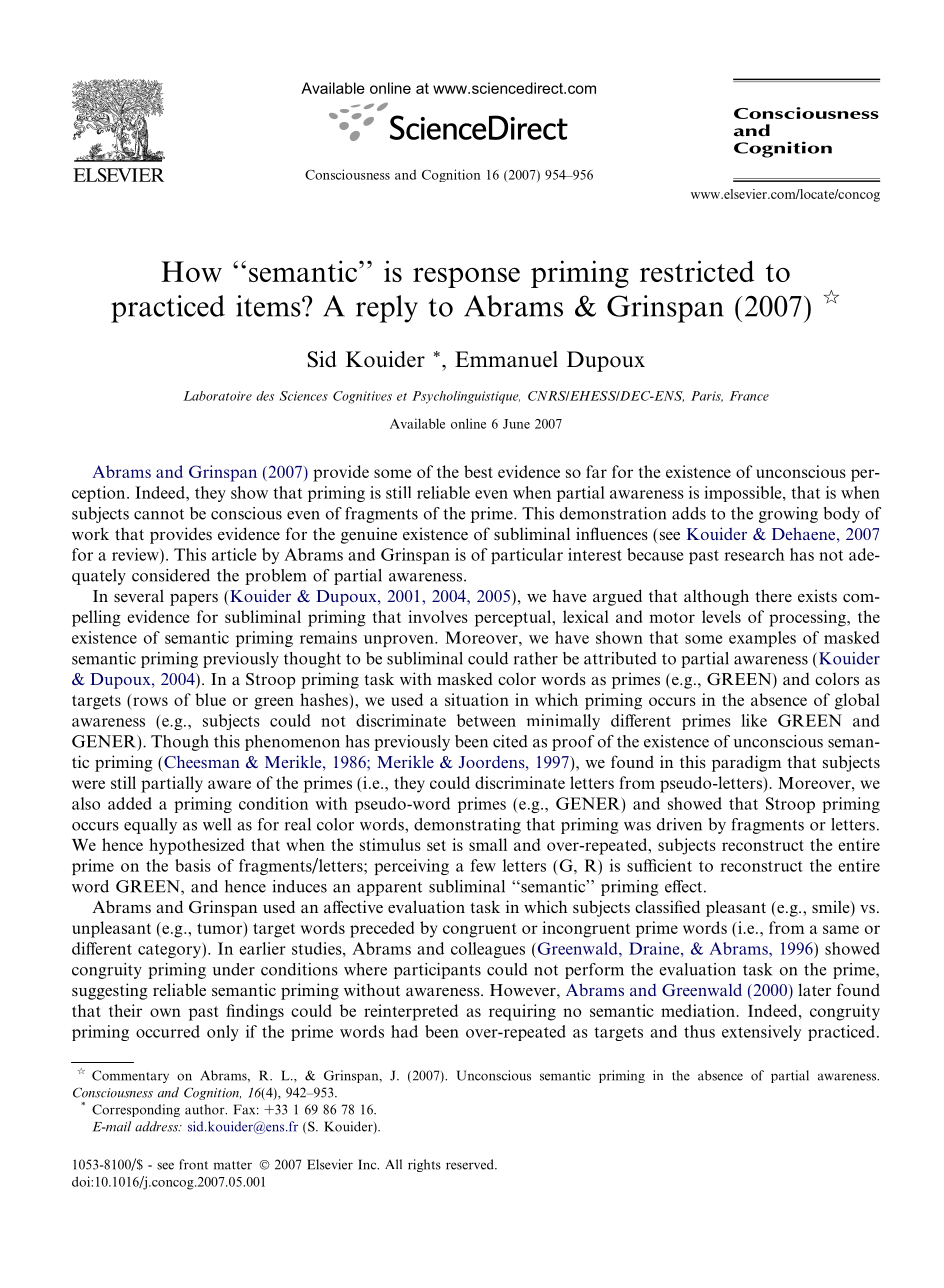 Image resolution: width=944 pixels, height=1288 pixels. I want to click on restricted, so click(697, 271).
